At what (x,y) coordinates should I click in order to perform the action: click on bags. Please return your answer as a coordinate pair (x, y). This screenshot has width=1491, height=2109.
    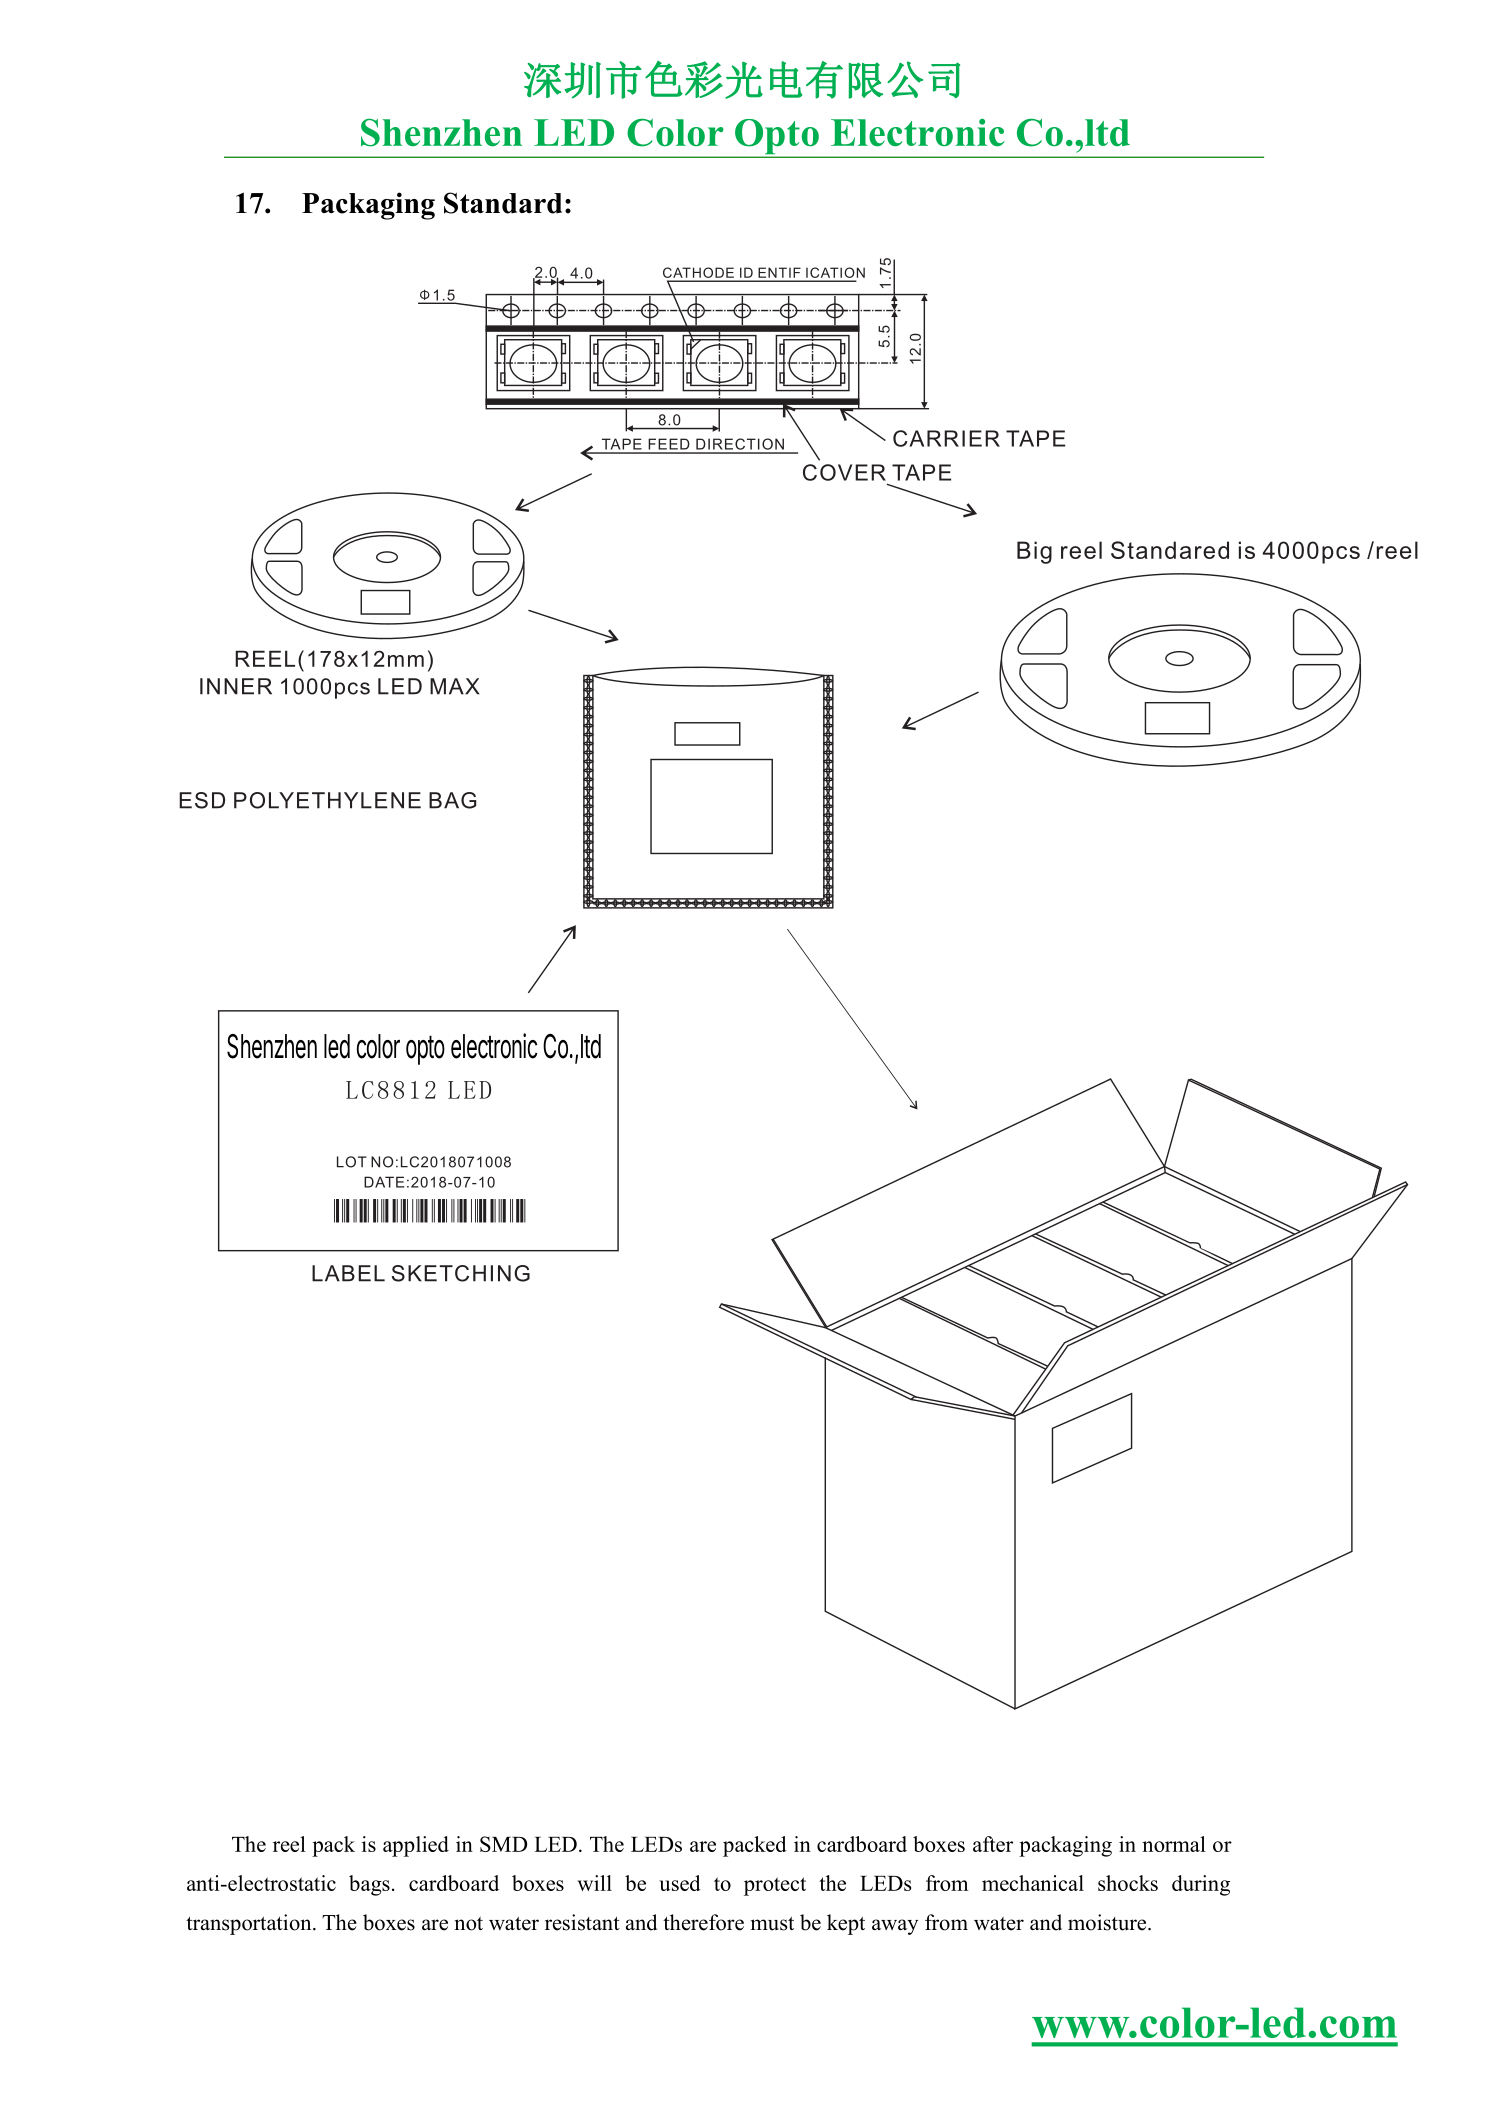
    Looking at the image, I should click on (369, 1885).
